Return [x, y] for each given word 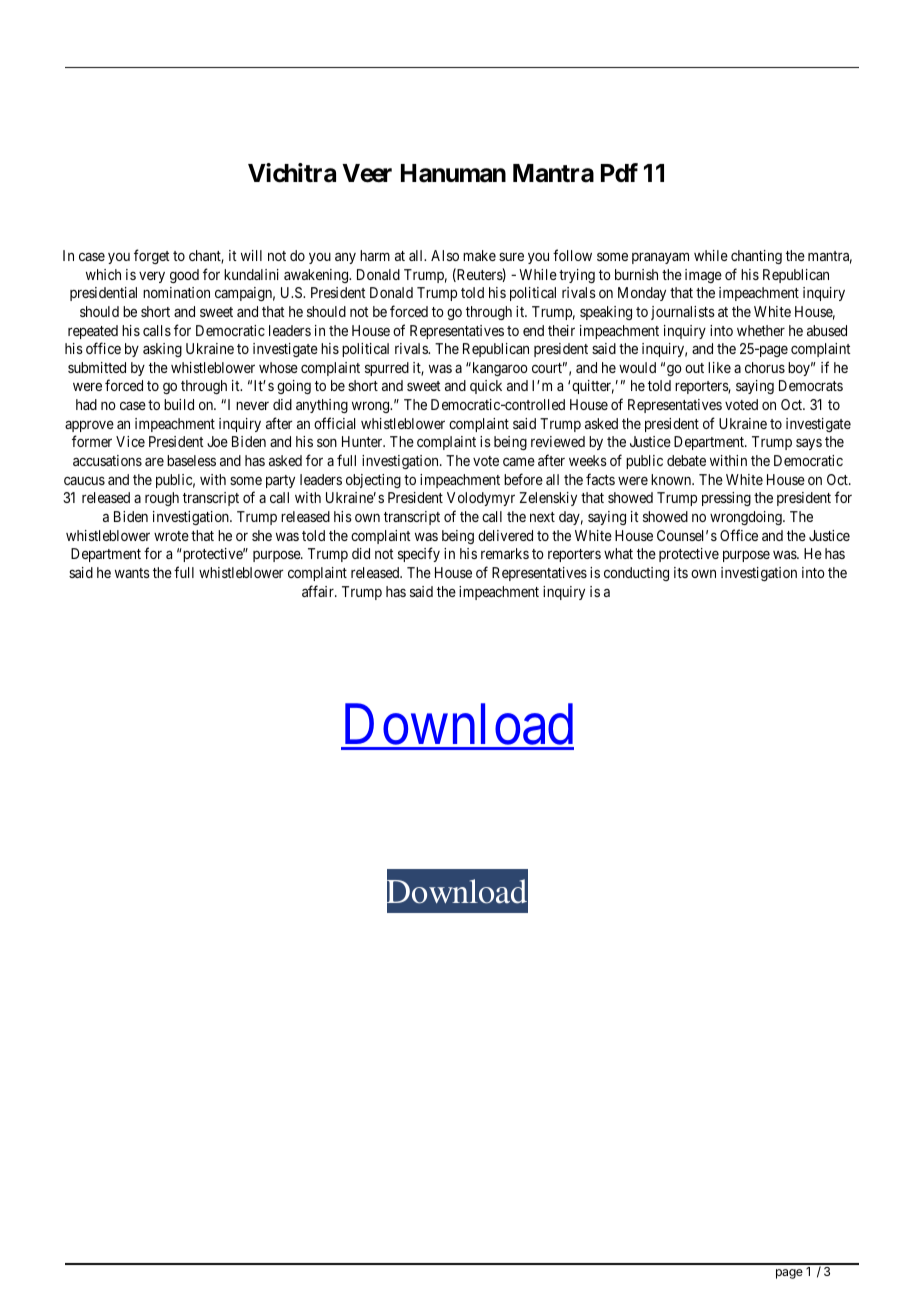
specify [419, 554]
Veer [367, 173]
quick [486, 387]
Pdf [619, 172]
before [523, 479]
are [154, 461]
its [681, 572]
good [184, 276]
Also [445, 255]
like [719, 367]
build [179, 404]
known [672, 479]
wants [132, 573]
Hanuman [453, 173]
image [703, 276]
